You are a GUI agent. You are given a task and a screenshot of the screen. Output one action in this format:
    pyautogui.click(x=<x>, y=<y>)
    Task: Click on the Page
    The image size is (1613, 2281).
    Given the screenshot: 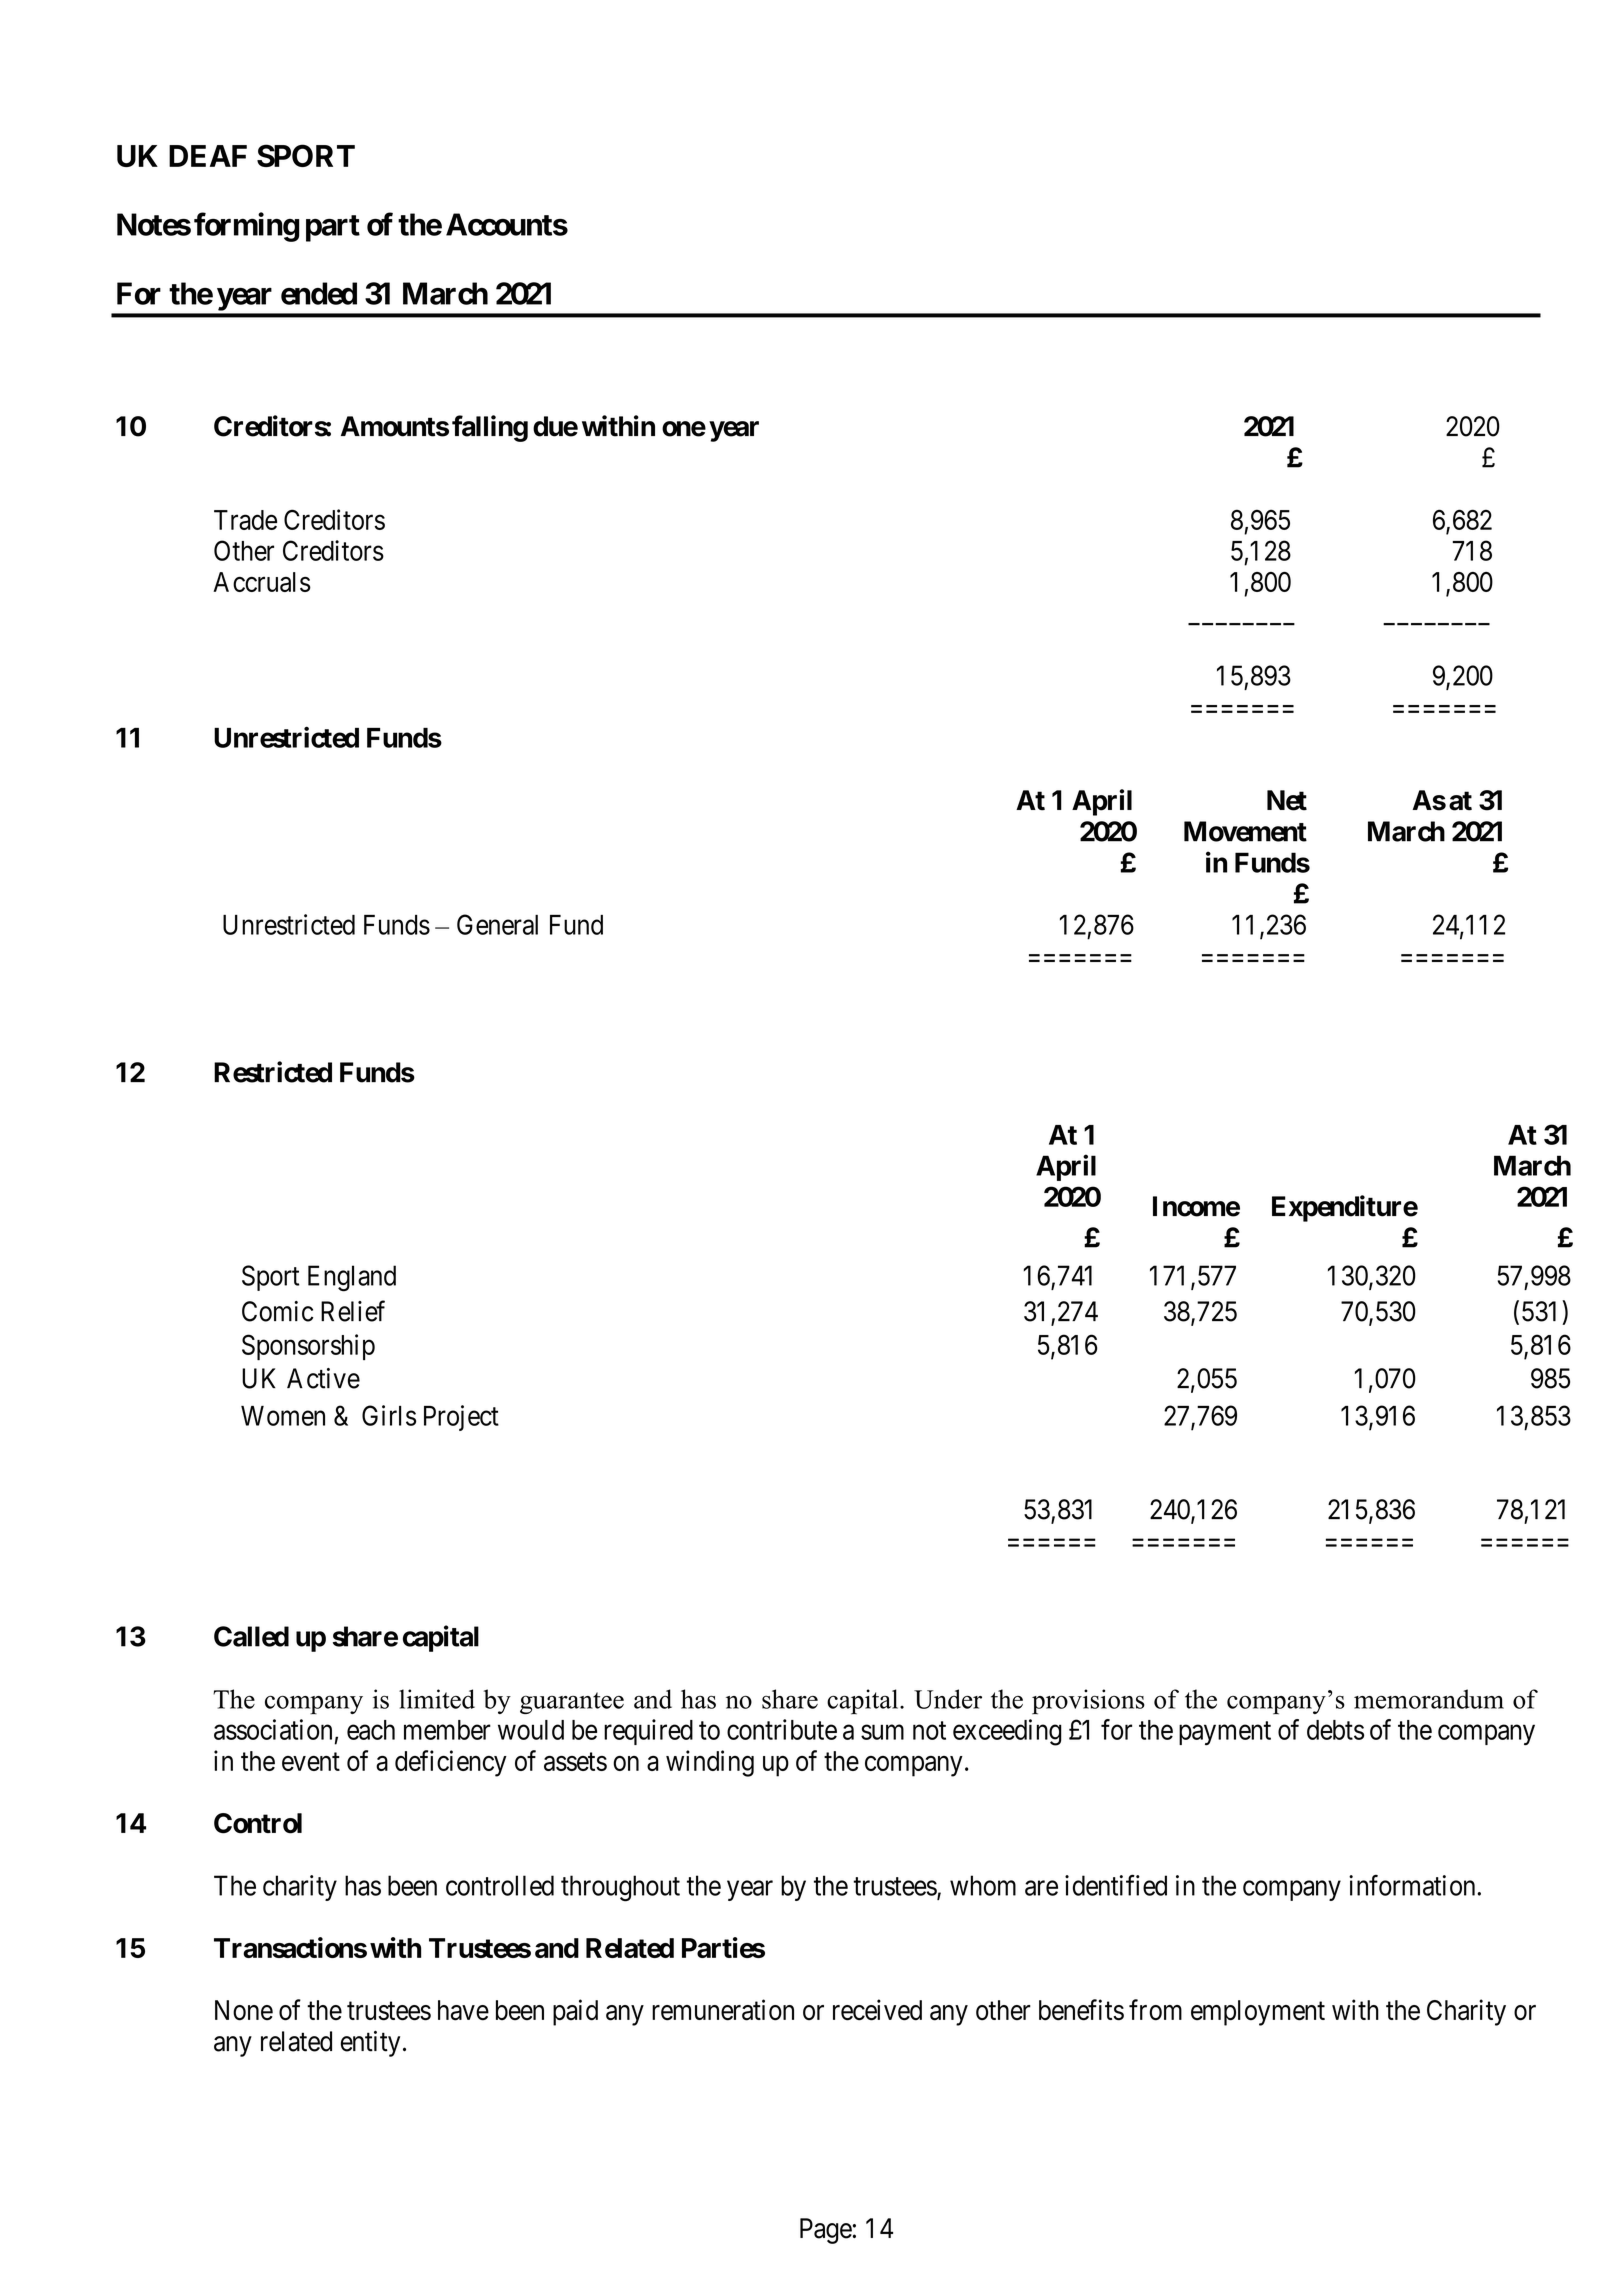 What is the action you would take?
    pyautogui.click(x=826, y=2231)
